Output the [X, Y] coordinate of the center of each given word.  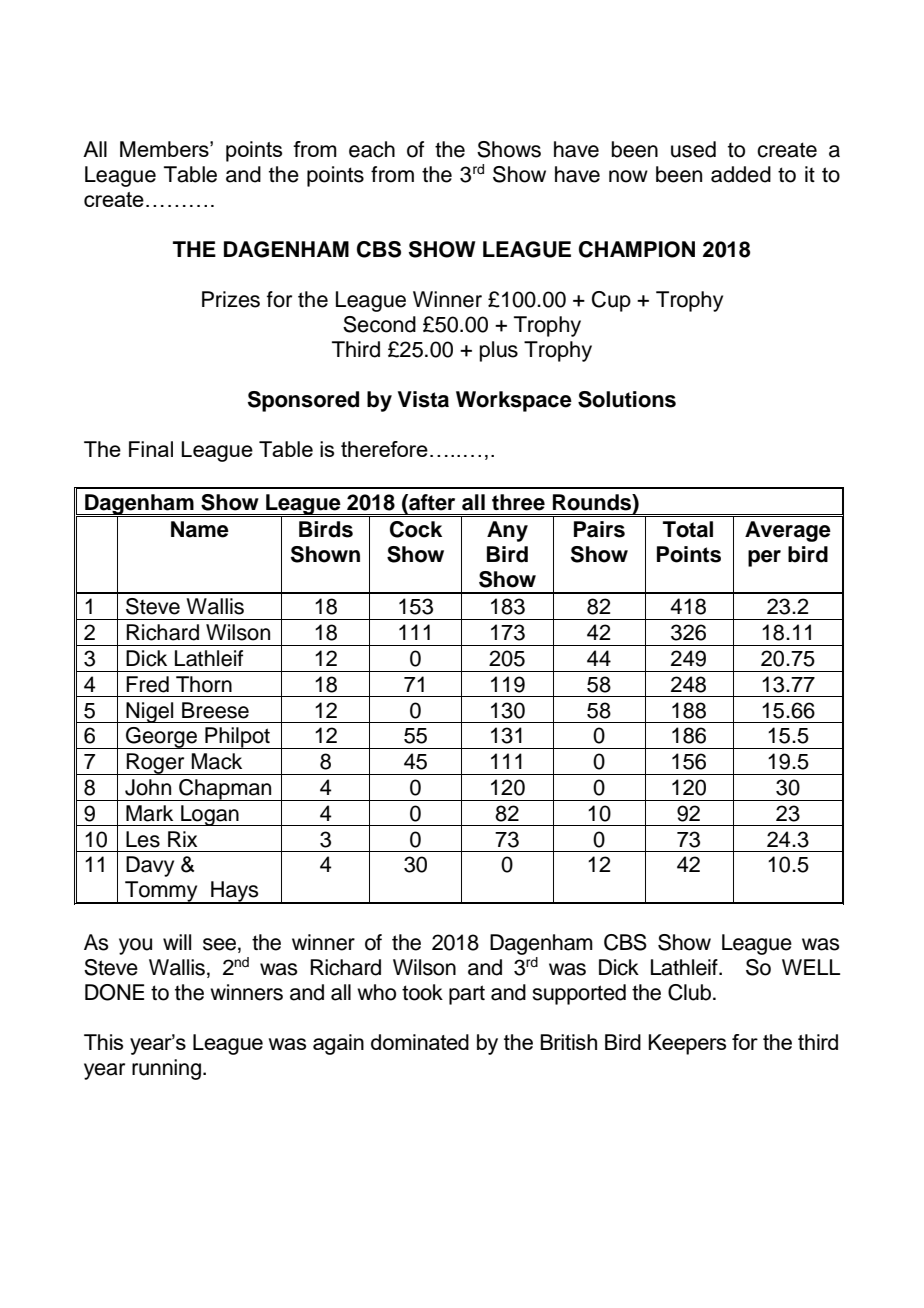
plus [499, 351]
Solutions [627, 399]
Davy [150, 866]
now [628, 176]
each [372, 149]
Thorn [204, 684]
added [741, 174]
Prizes [231, 299]
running [168, 1069]
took [422, 992]
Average [788, 531]
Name [200, 529]
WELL [811, 967]
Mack [216, 761]
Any [507, 531]
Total [688, 529]
